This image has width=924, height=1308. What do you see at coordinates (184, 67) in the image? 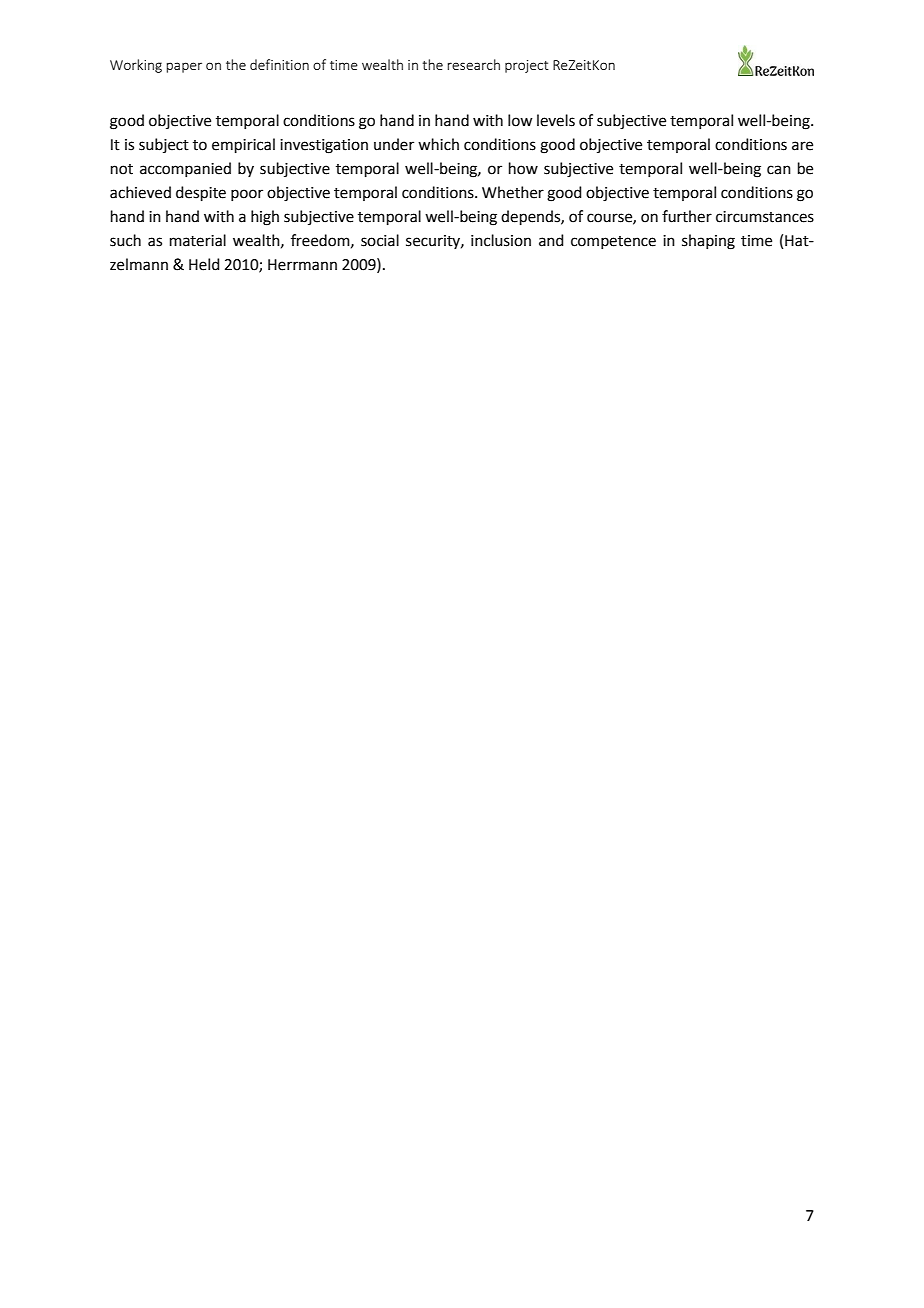
I see `paper` at bounding box center [184, 67].
